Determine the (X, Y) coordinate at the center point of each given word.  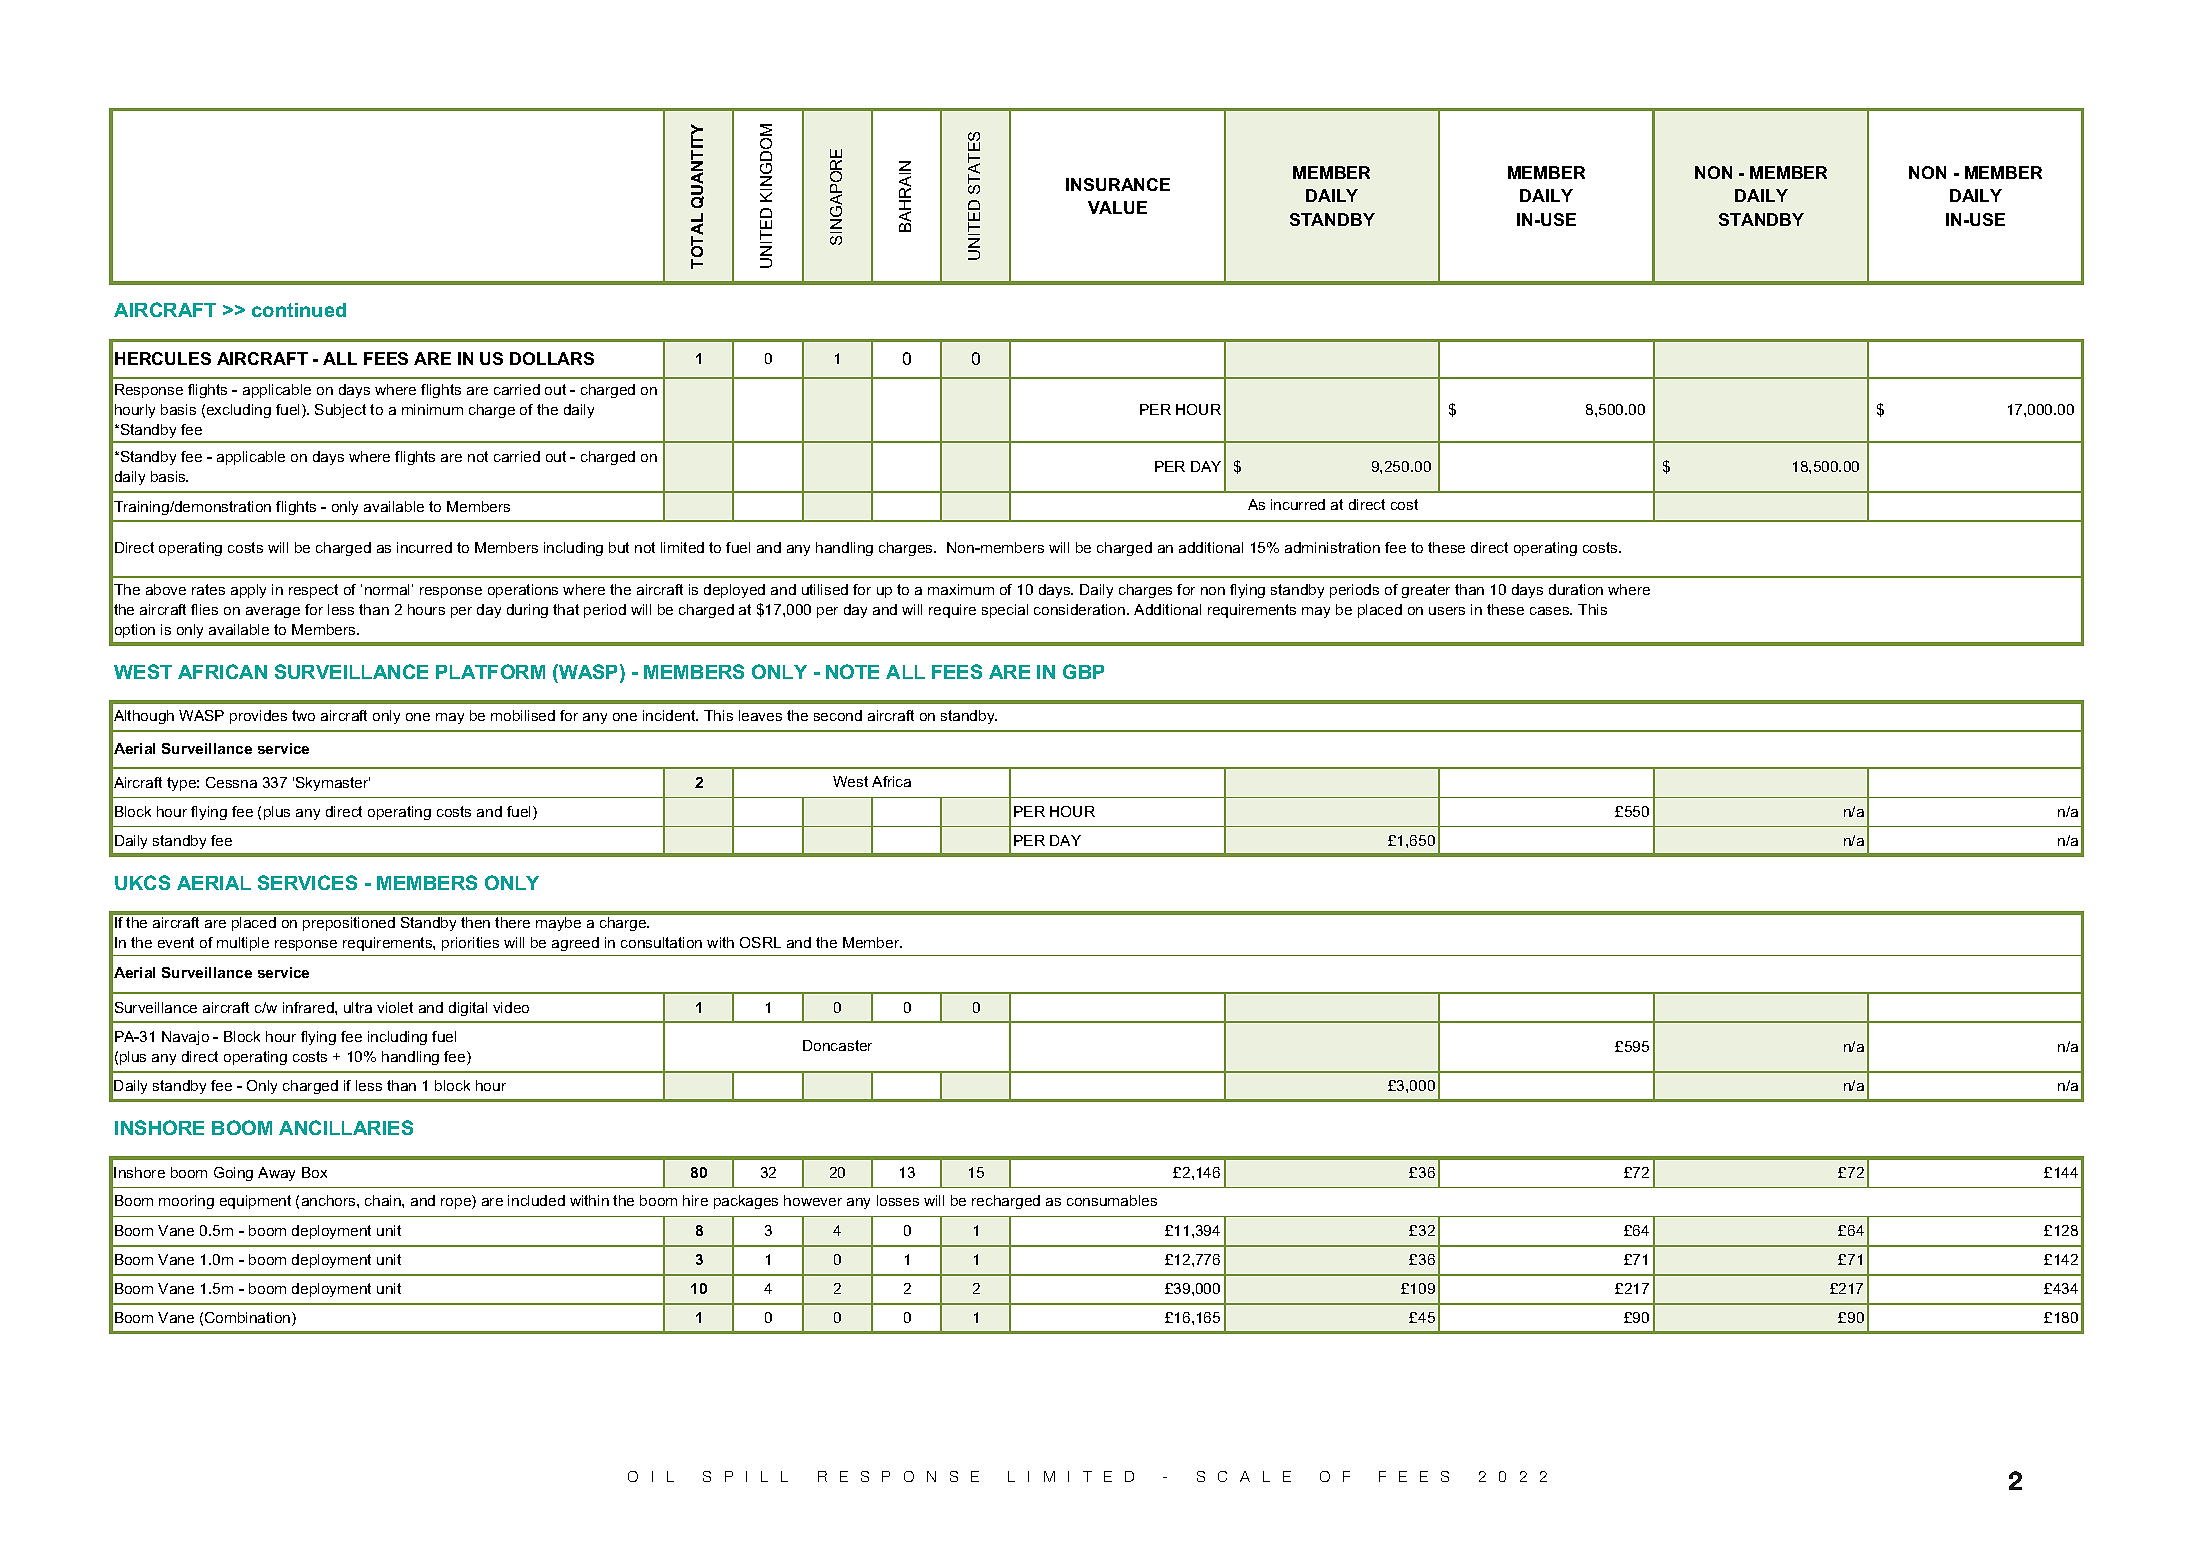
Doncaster (837, 1045)
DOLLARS (552, 358)
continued (299, 310)
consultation (661, 942)
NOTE (852, 671)
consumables (1112, 1200)
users (1447, 611)
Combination (249, 1319)
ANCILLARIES (346, 1127)
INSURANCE (1118, 184)
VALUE (1117, 207)
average (273, 612)
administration (1332, 547)
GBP (1083, 671)
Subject (340, 411)
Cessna (231, 782)
